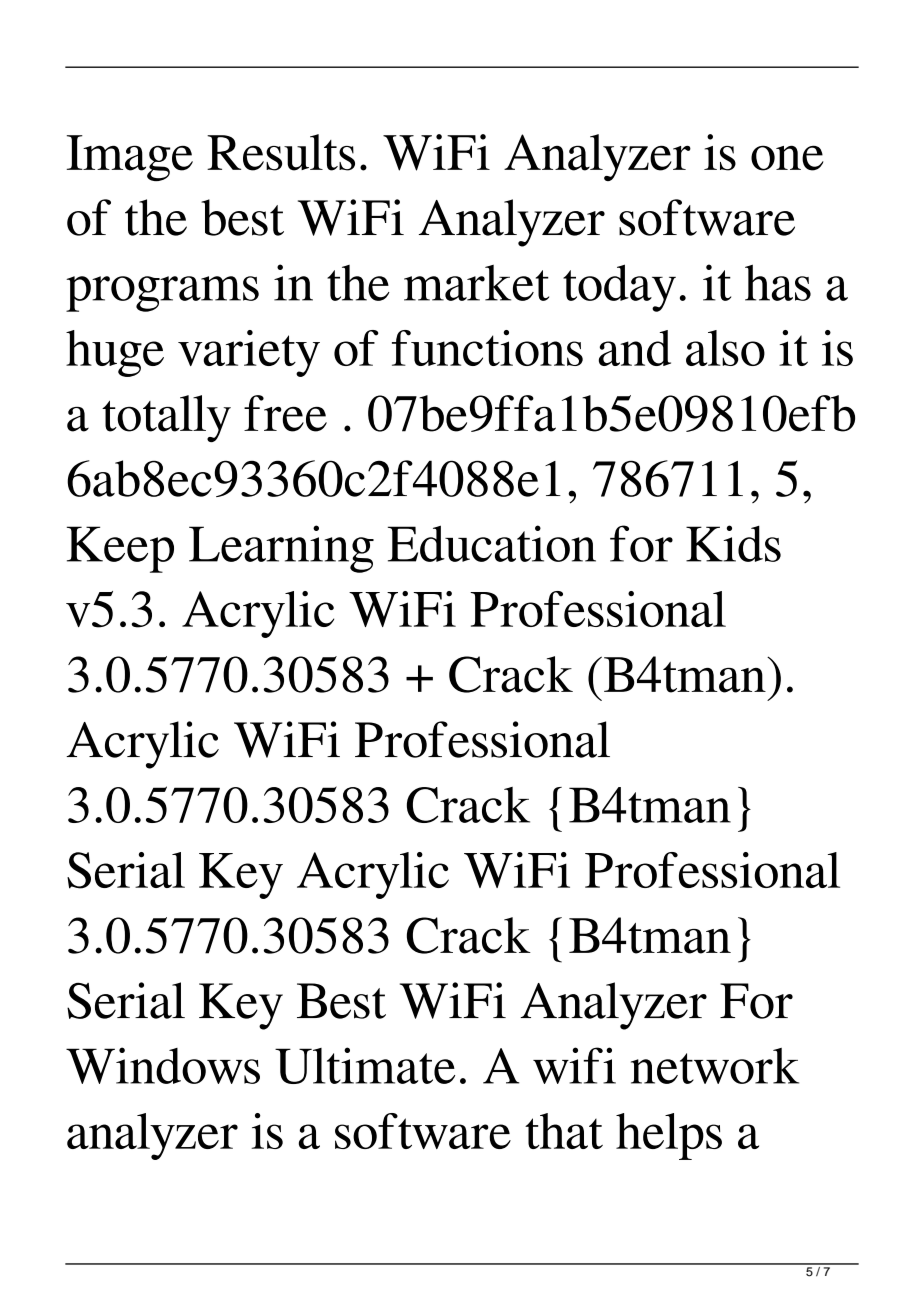 This page has height=1308, width=924. Describe the element at coordinates (492, 543) in the page. I see `Education` at that location.
